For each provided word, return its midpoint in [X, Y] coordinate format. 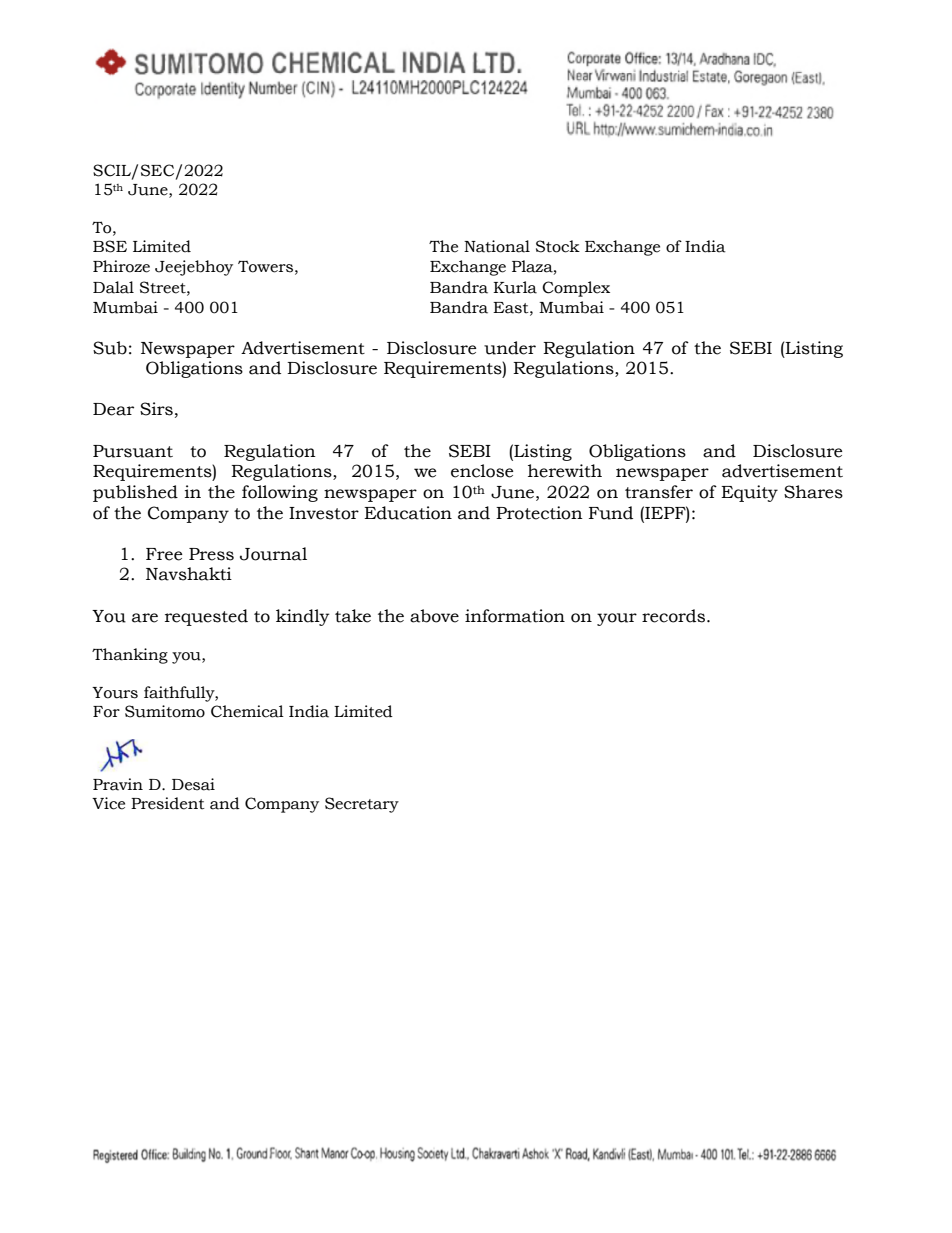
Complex [576, 289]
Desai [193, 784]
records [673, 616]
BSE [110, 246]
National [497, 246]
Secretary [362, 805]
